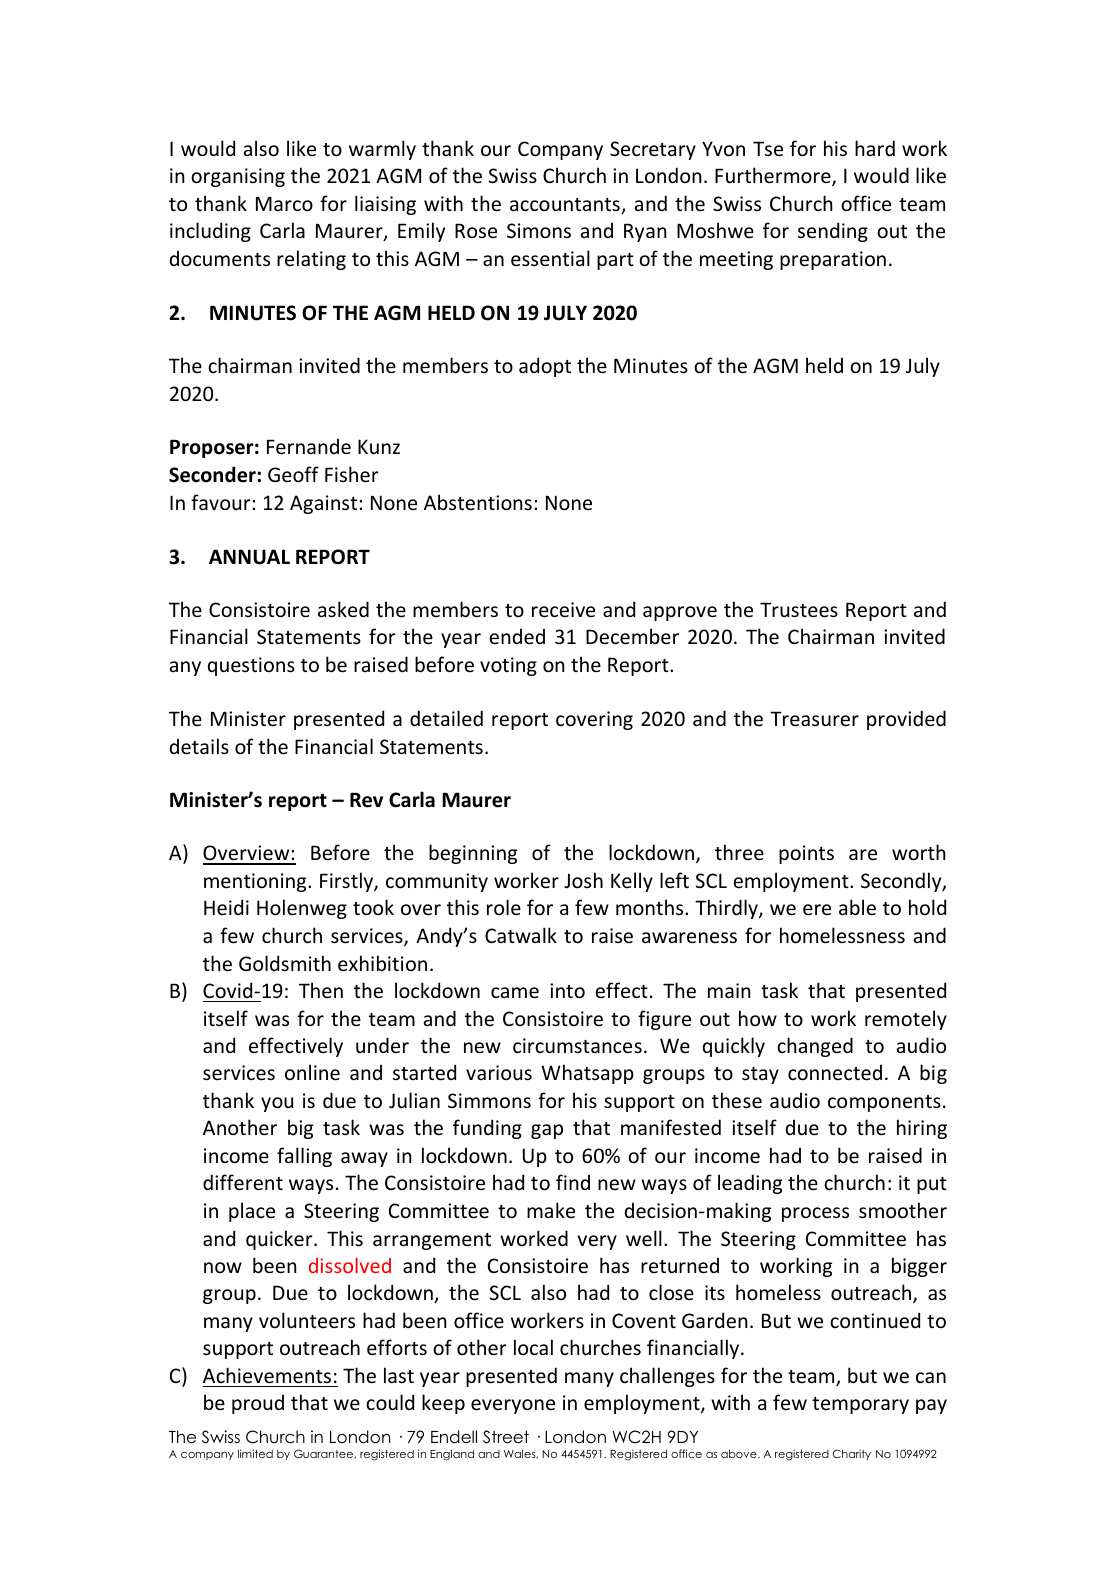  What do you see at coordinates (547, 1131) in the document?
I see `gap` at bounding box center [547, 1131].
